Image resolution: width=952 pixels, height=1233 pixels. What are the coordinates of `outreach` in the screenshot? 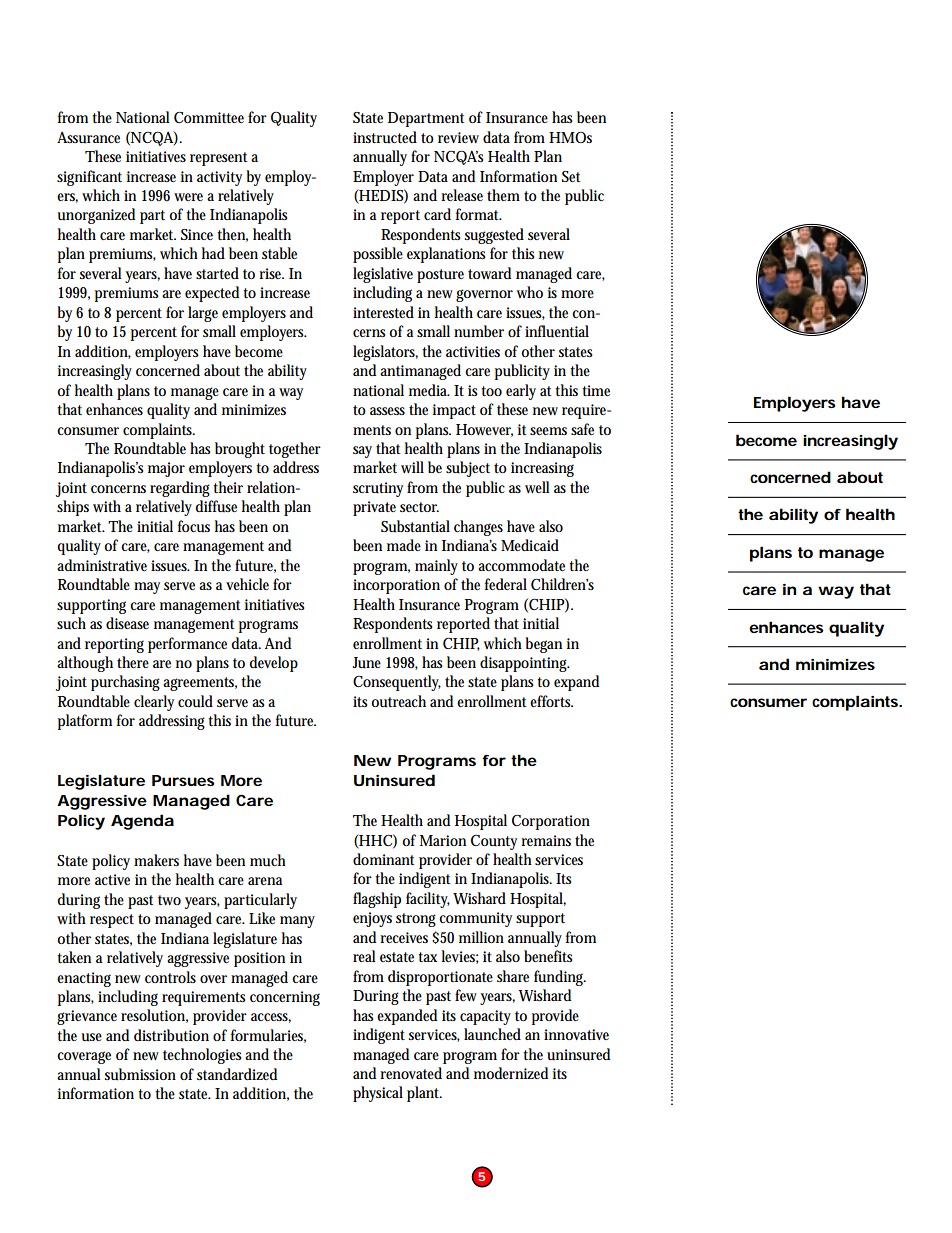 It's located at (398, 701).
